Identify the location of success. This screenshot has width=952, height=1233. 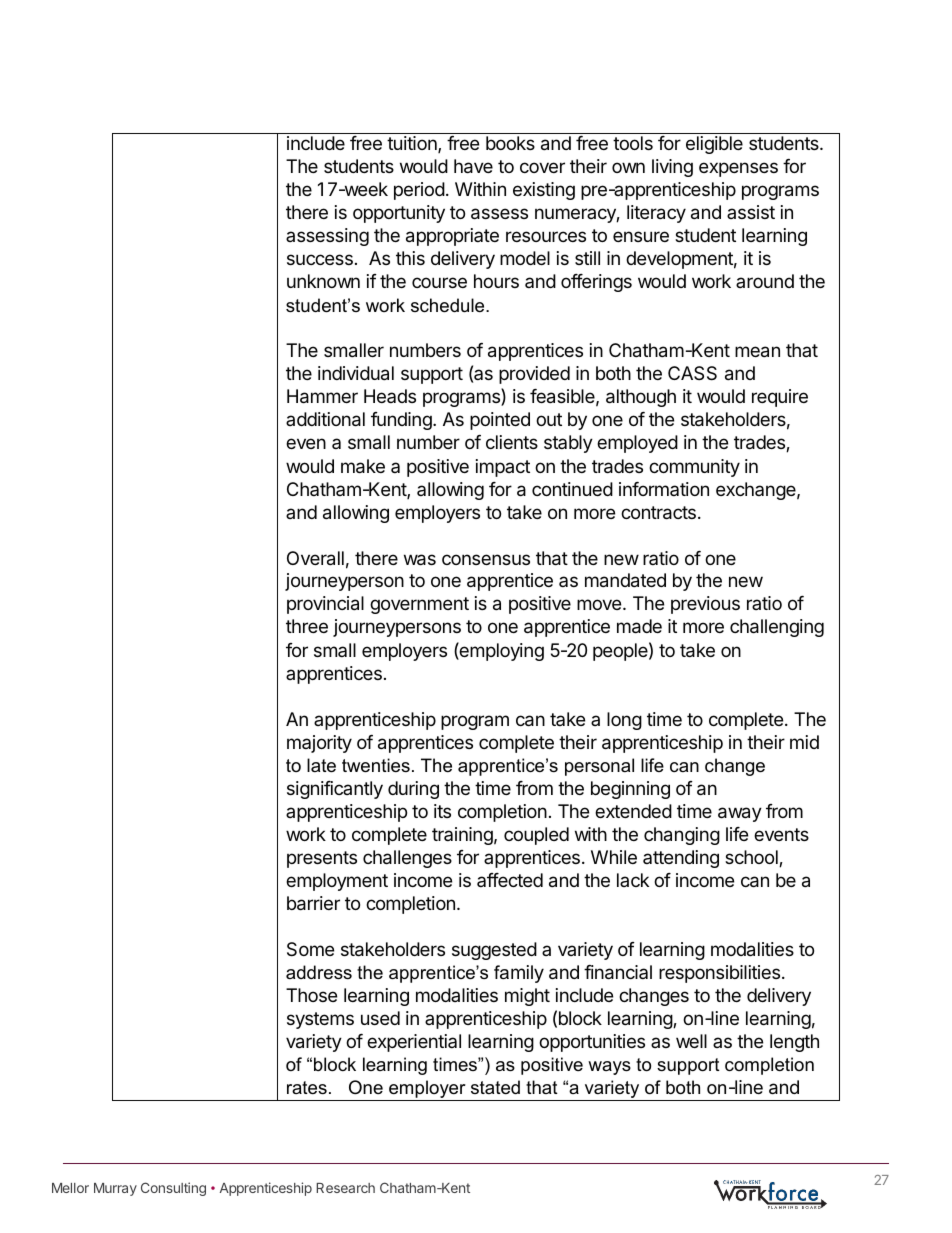
(320, 259).
